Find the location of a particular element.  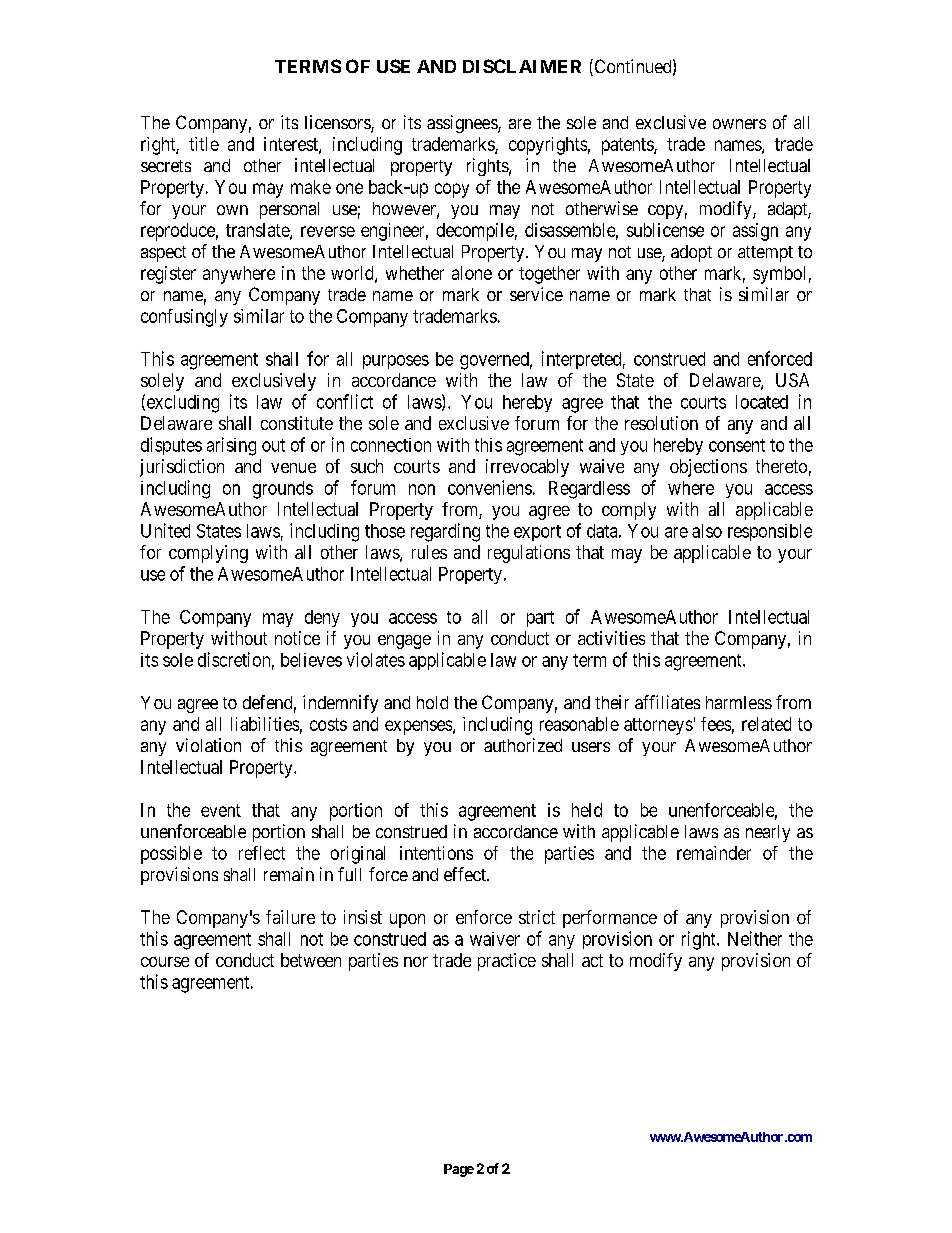

harmless is located at coordinates (739, 702).
